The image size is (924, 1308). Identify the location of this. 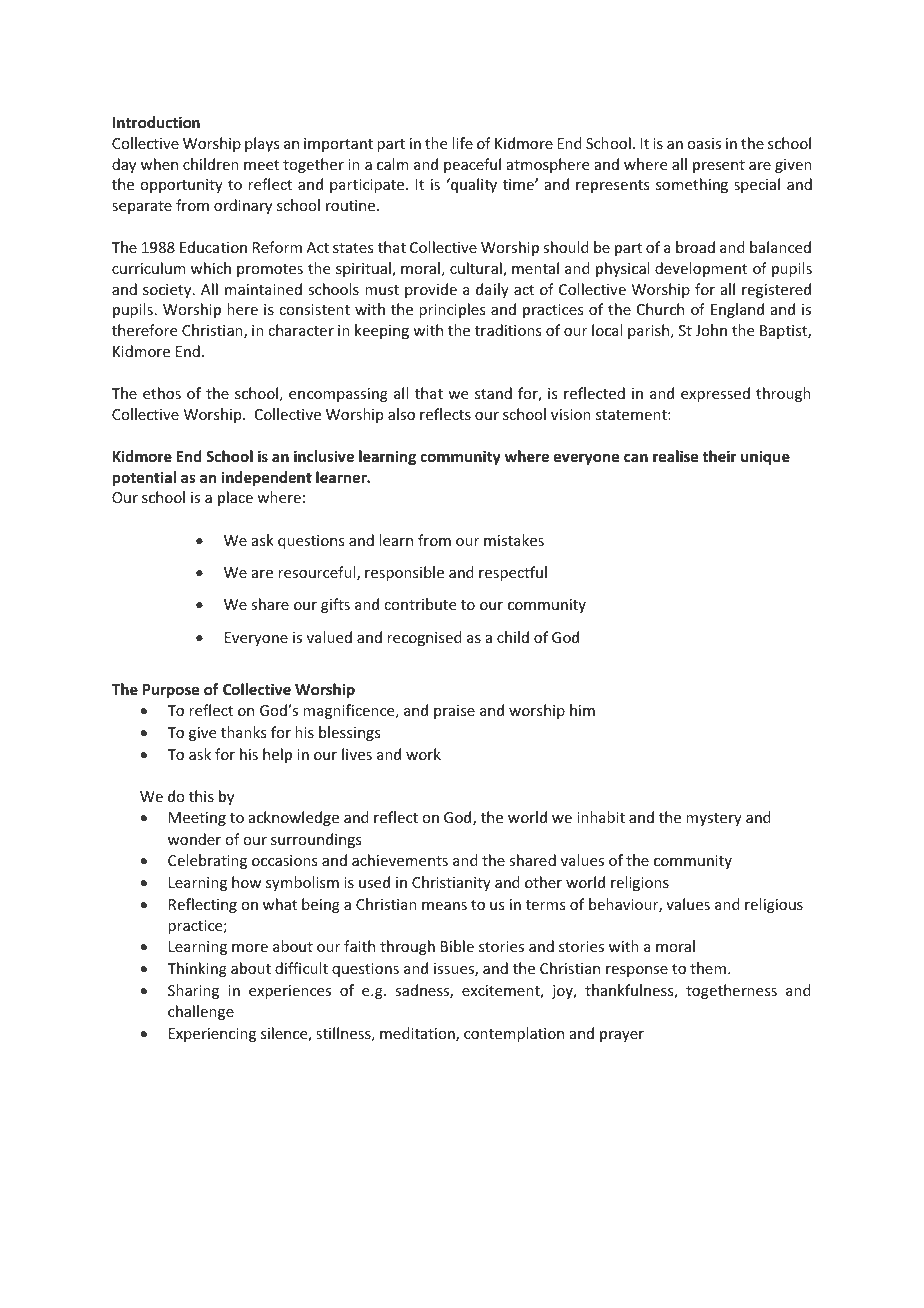
(201, 796).
